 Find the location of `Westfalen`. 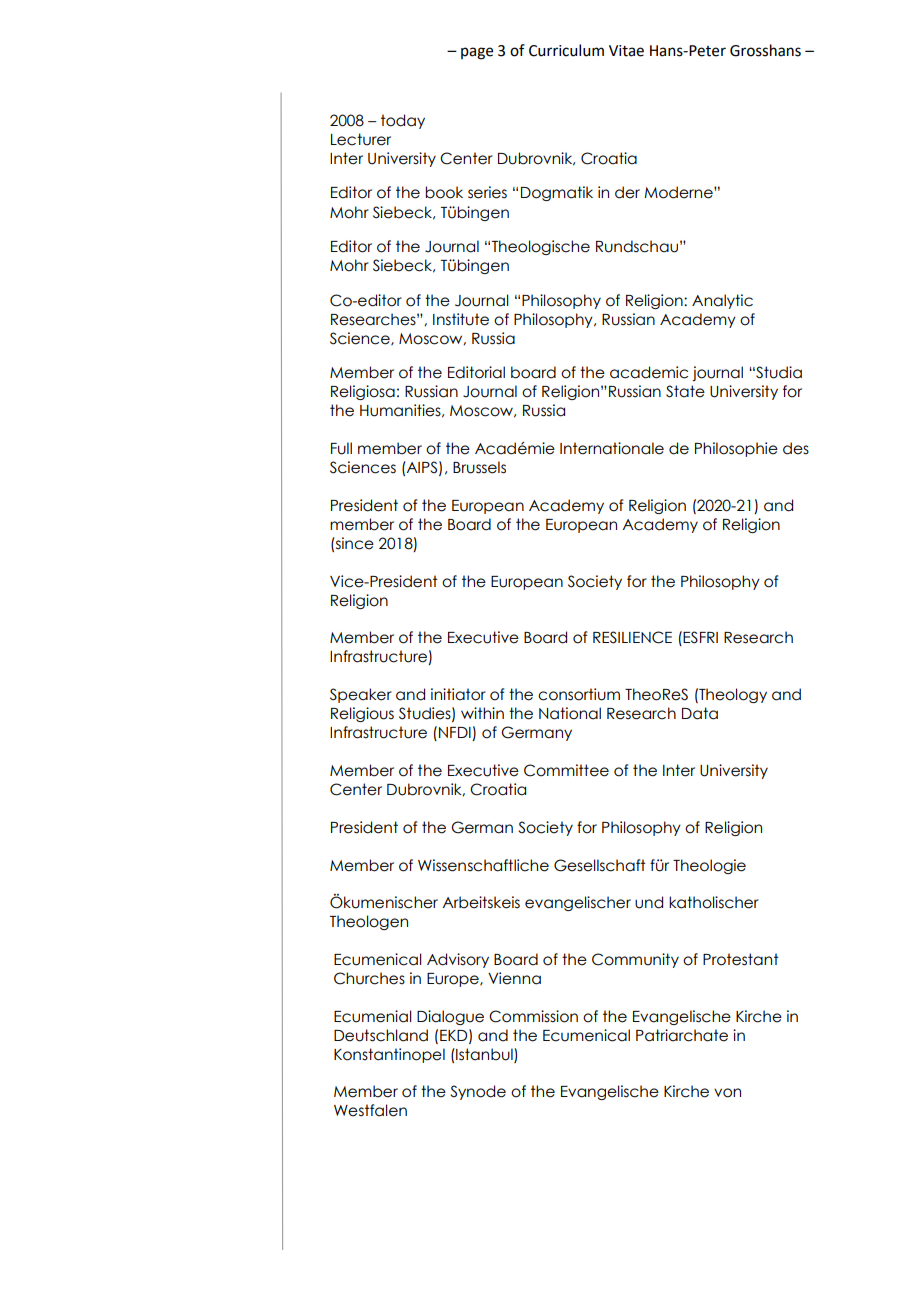

Westfalen is located at coordinates (370, 1110).
